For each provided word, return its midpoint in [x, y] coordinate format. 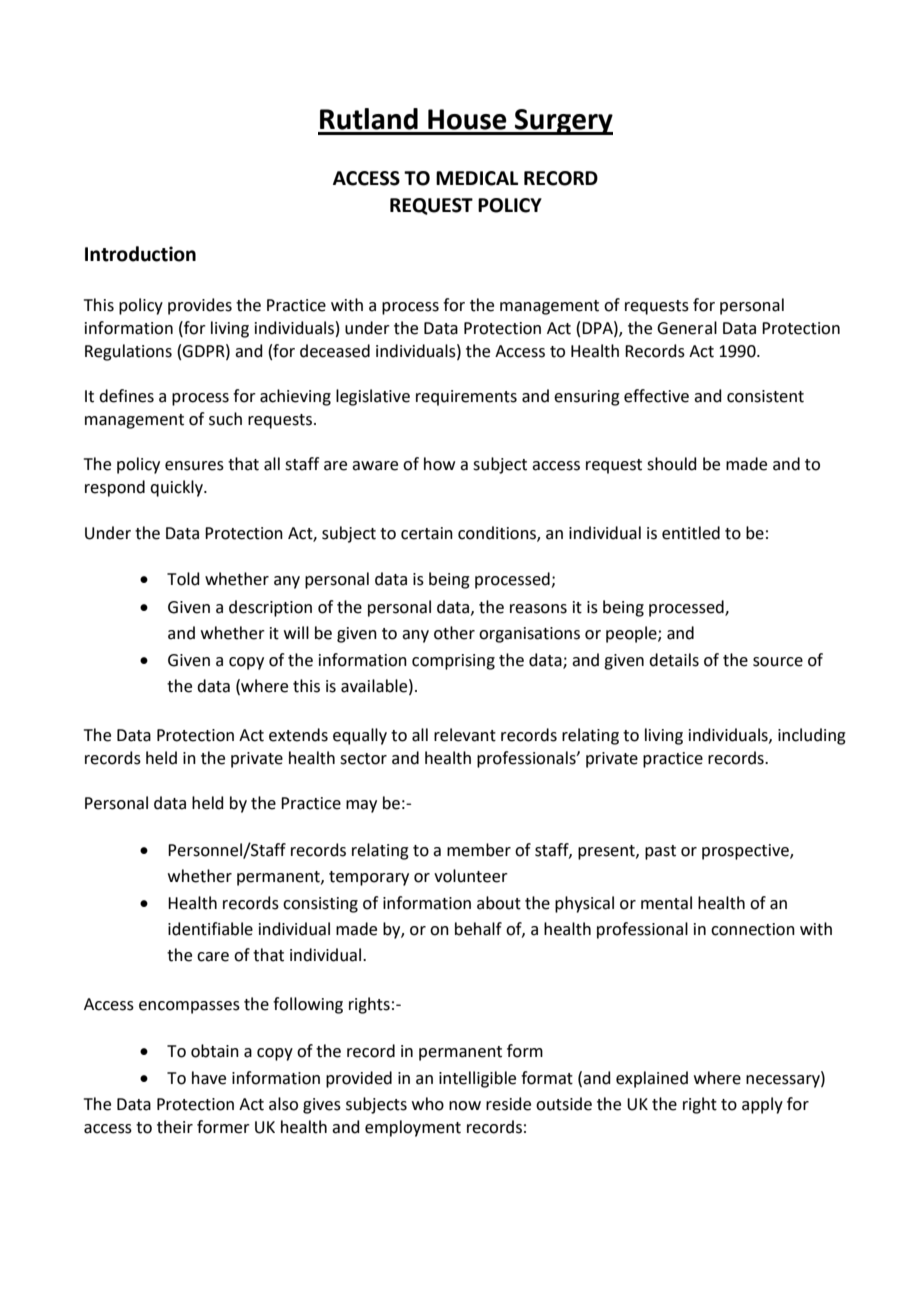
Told [183, 579]
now [465, 1106]
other [454, 633]
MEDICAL [477, 178]
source [778, 662]
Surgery [563, 122]
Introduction [140, 254]
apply [762, 1105]
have [209, 1078]
